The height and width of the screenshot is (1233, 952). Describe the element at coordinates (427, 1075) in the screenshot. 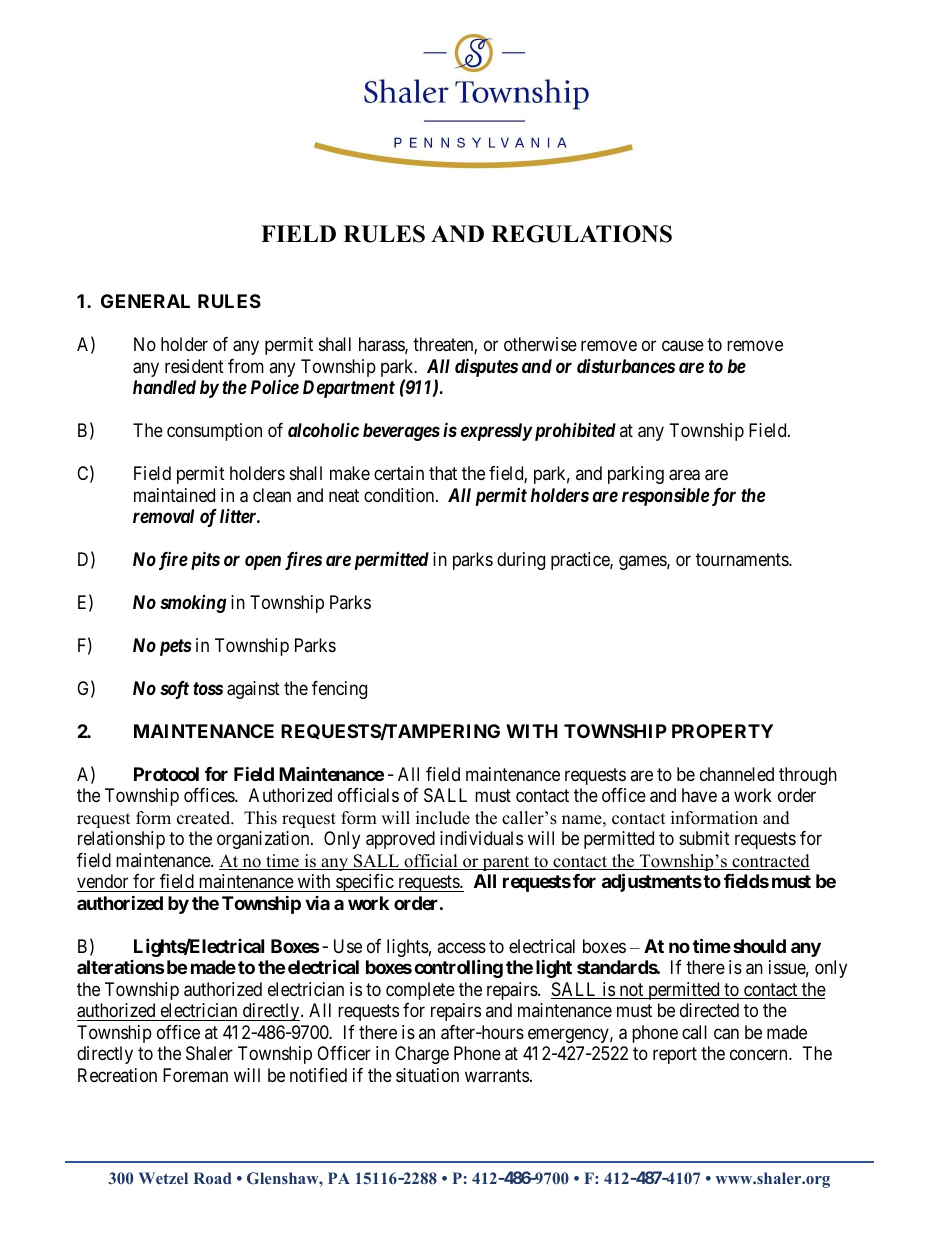

I see `situation` at that location.
